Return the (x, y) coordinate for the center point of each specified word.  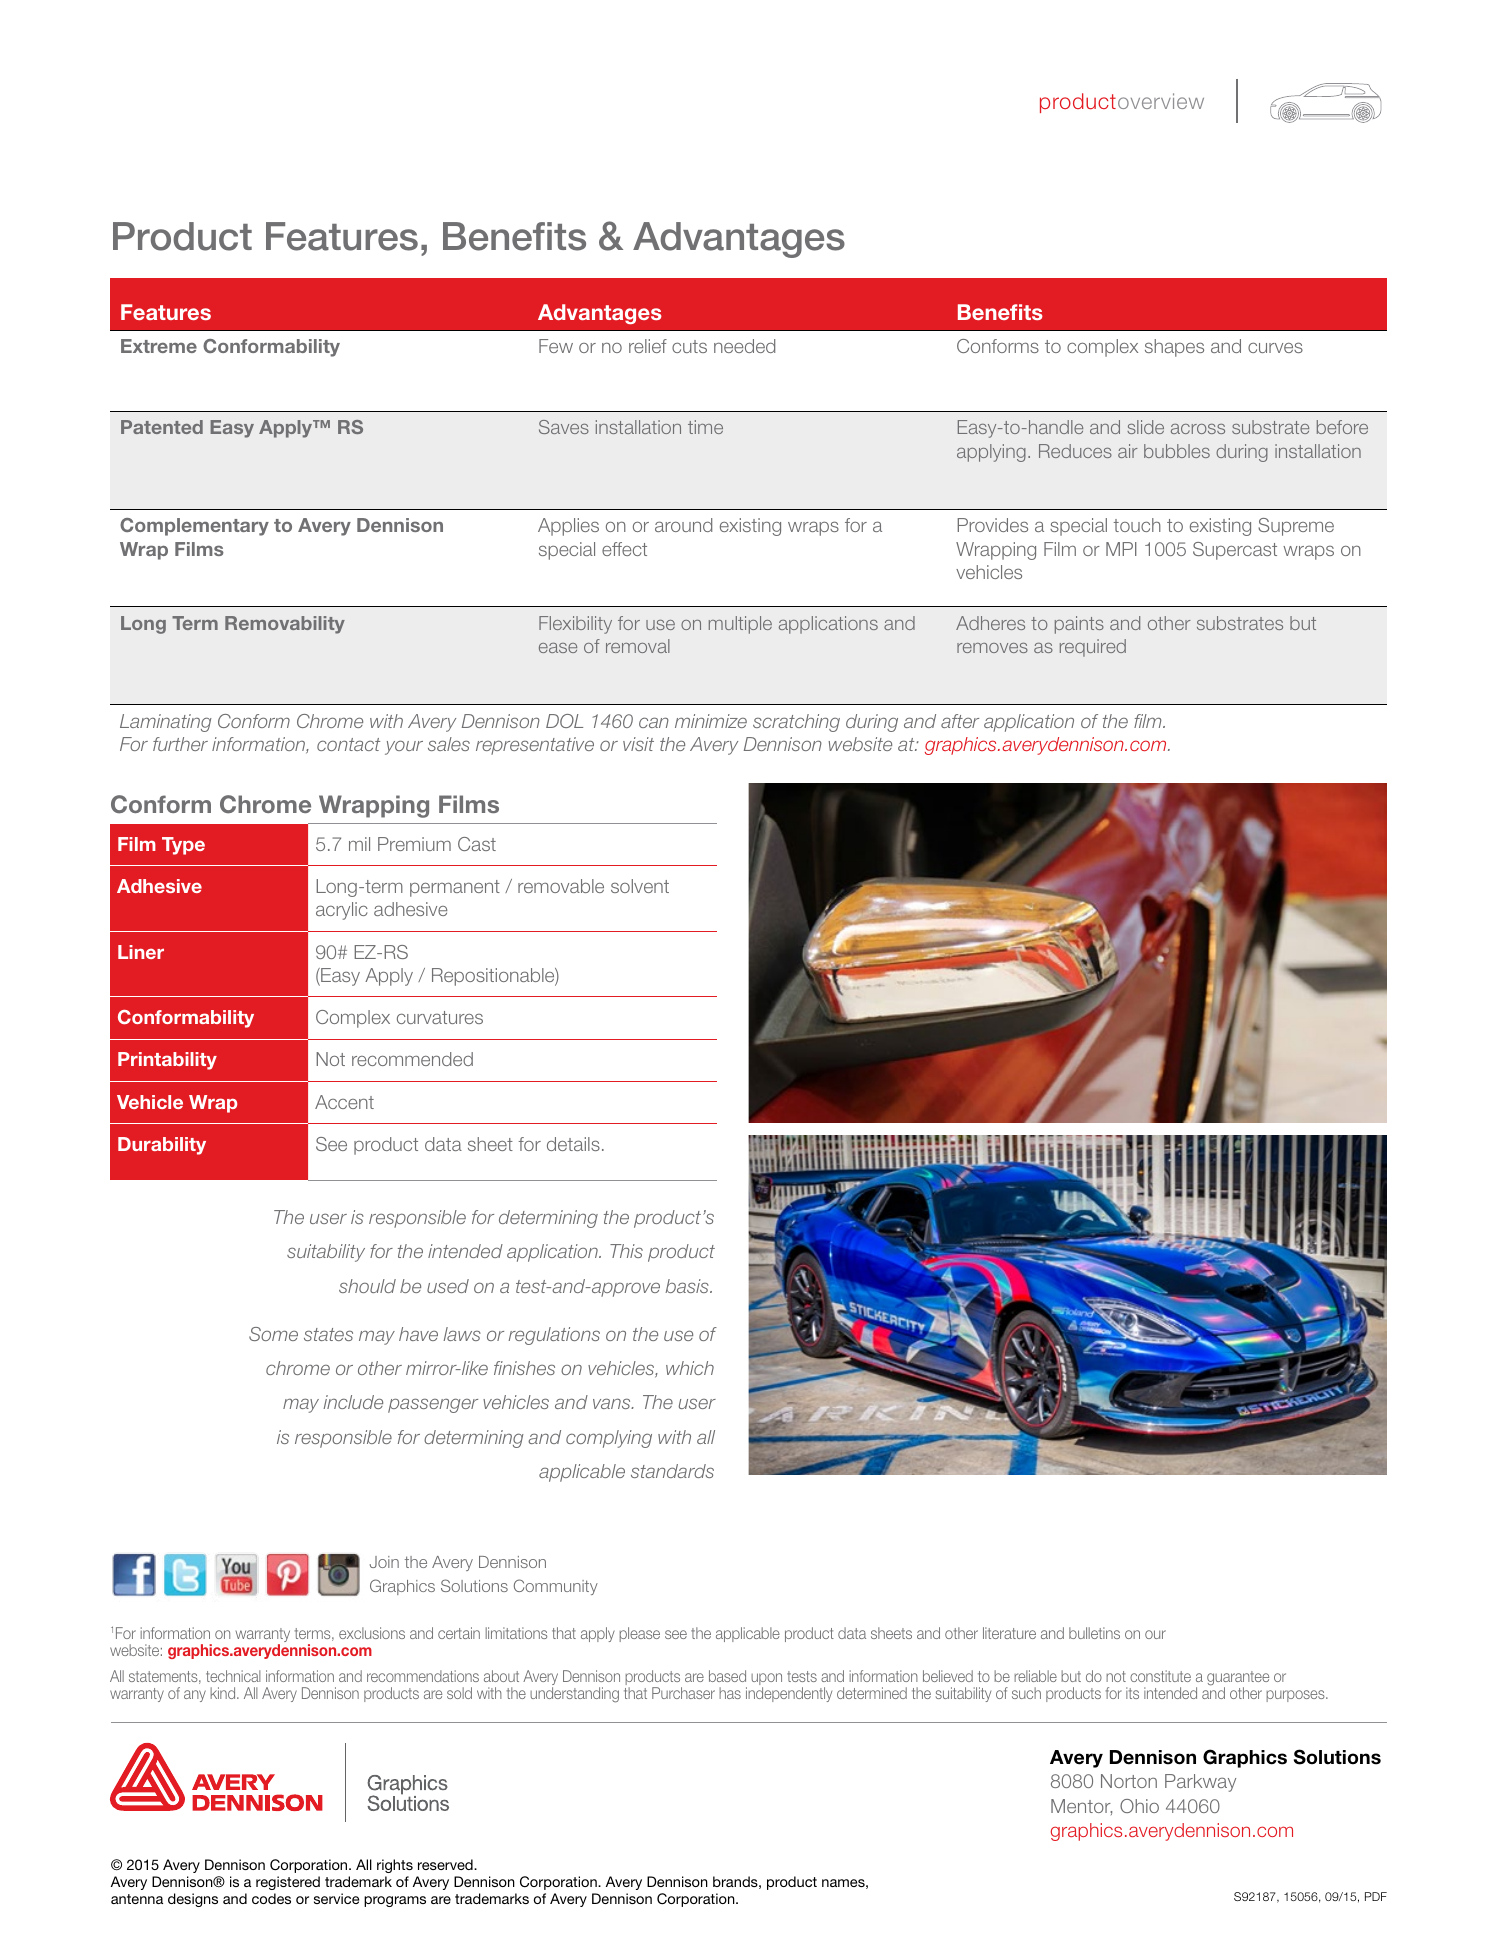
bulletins (1094, 1633)
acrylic (342, 911)
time (705, 427)
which (690, 1368)
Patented (162, 427)
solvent (640, 886)
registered (288, 1883)
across (1198, 429)
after (960, 721)
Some (273, 1334)
